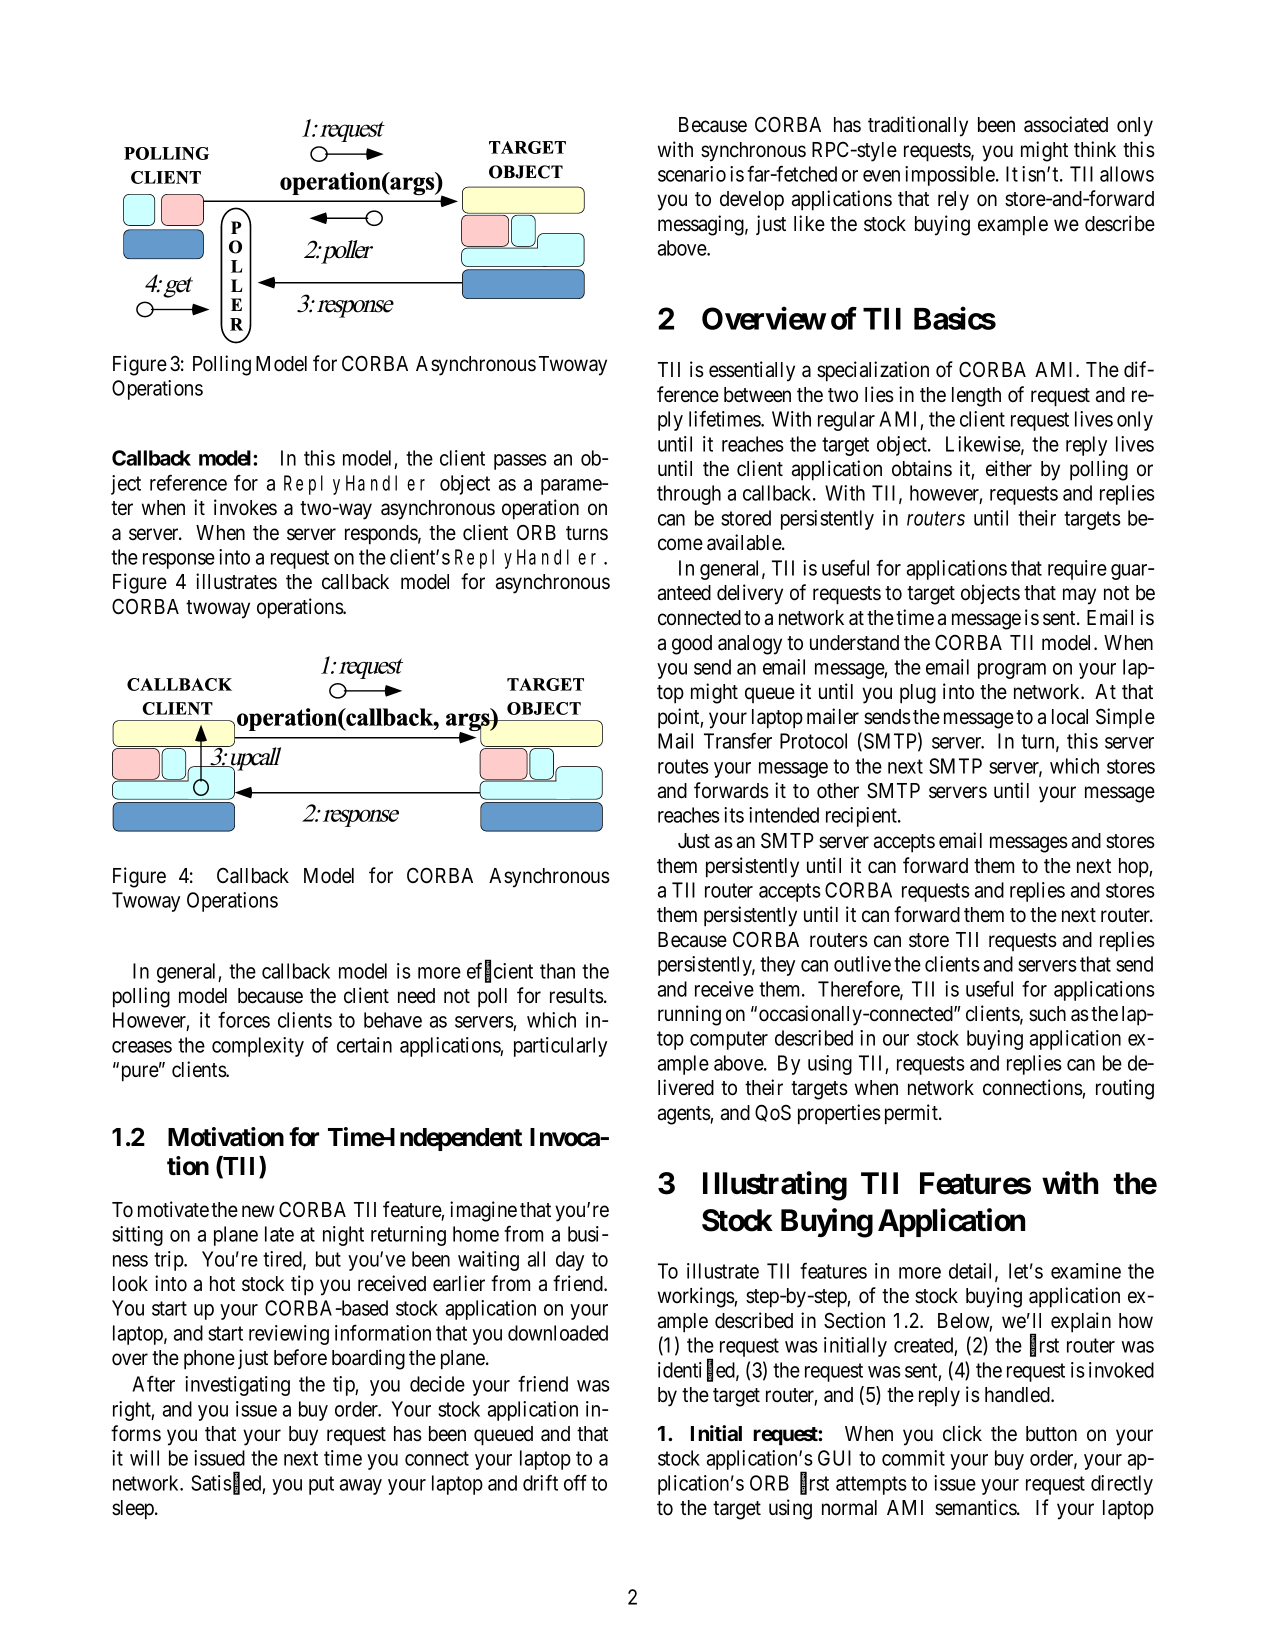 This screenshot has width=1265, height=1636. Describe the element at coordinates (692, 174) in the screenshot. I see `scenario` at that location.
